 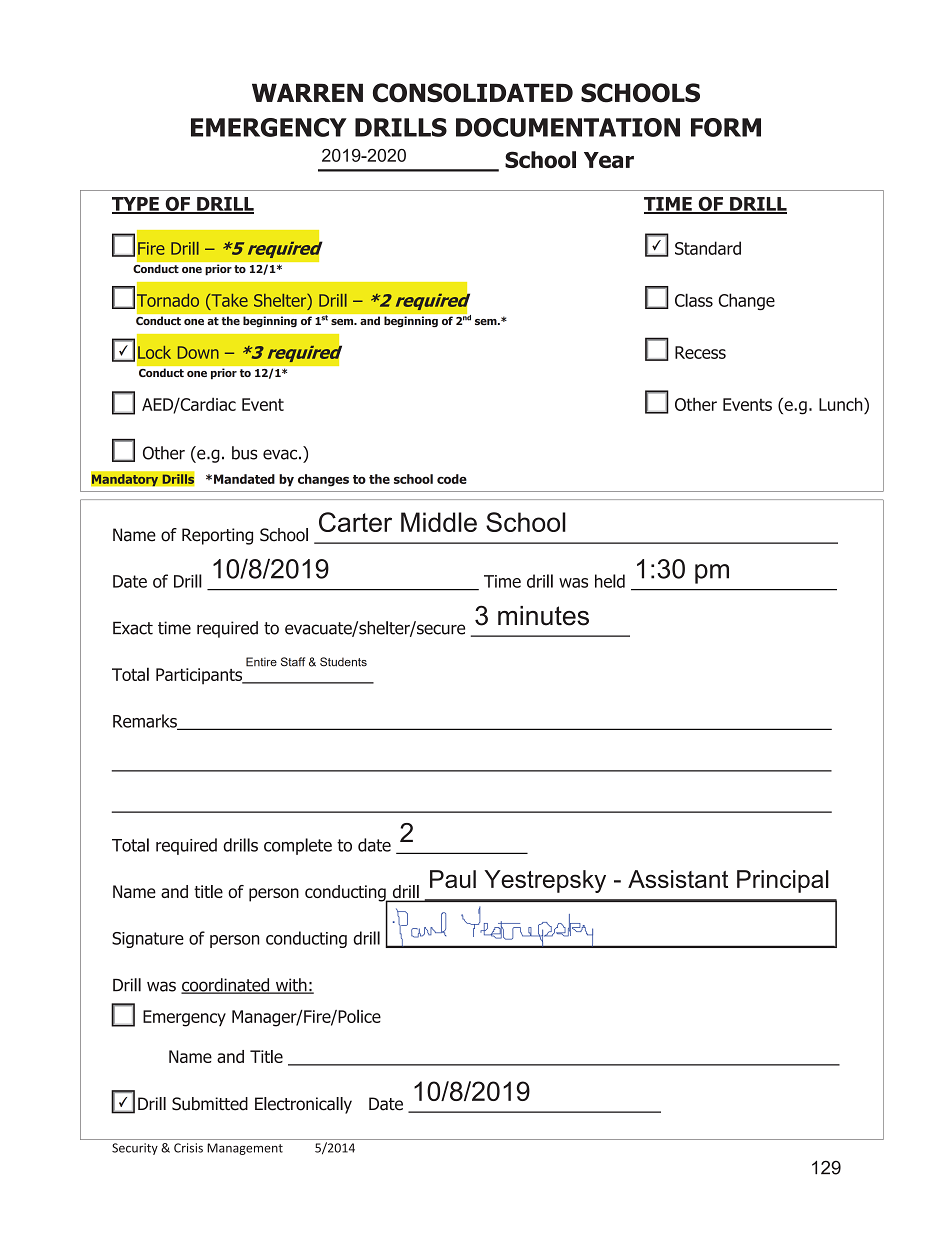 What do you see at coordinates (453, 879) in the image?
I see `Paul` at bounding box center [453, 879].
